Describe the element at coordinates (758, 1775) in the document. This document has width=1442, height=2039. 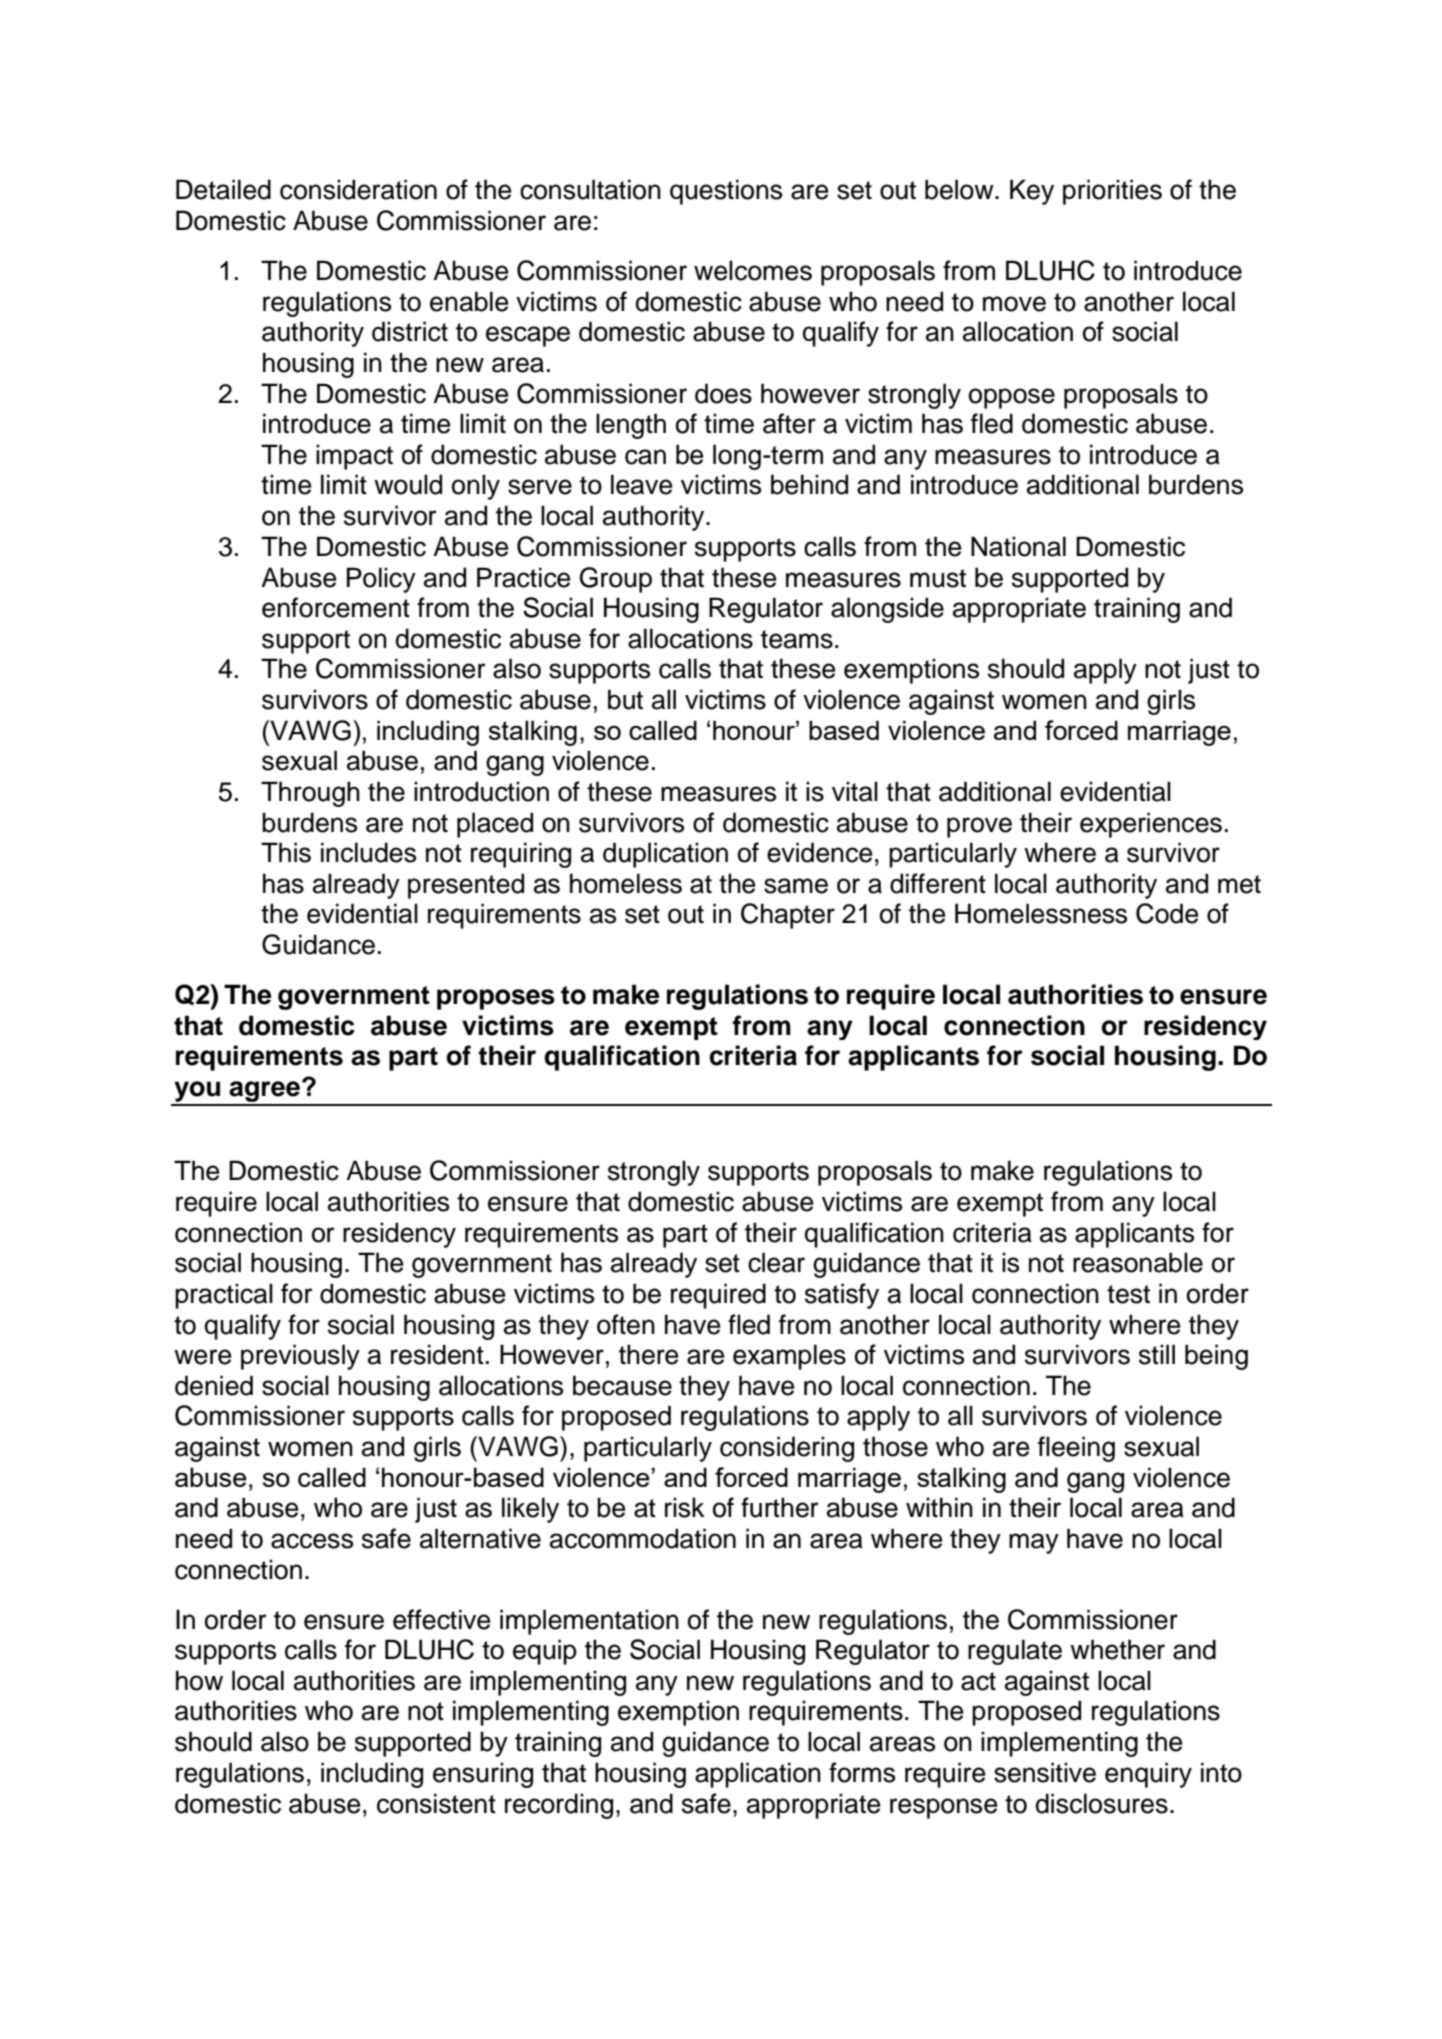
I see `application` at that location.
